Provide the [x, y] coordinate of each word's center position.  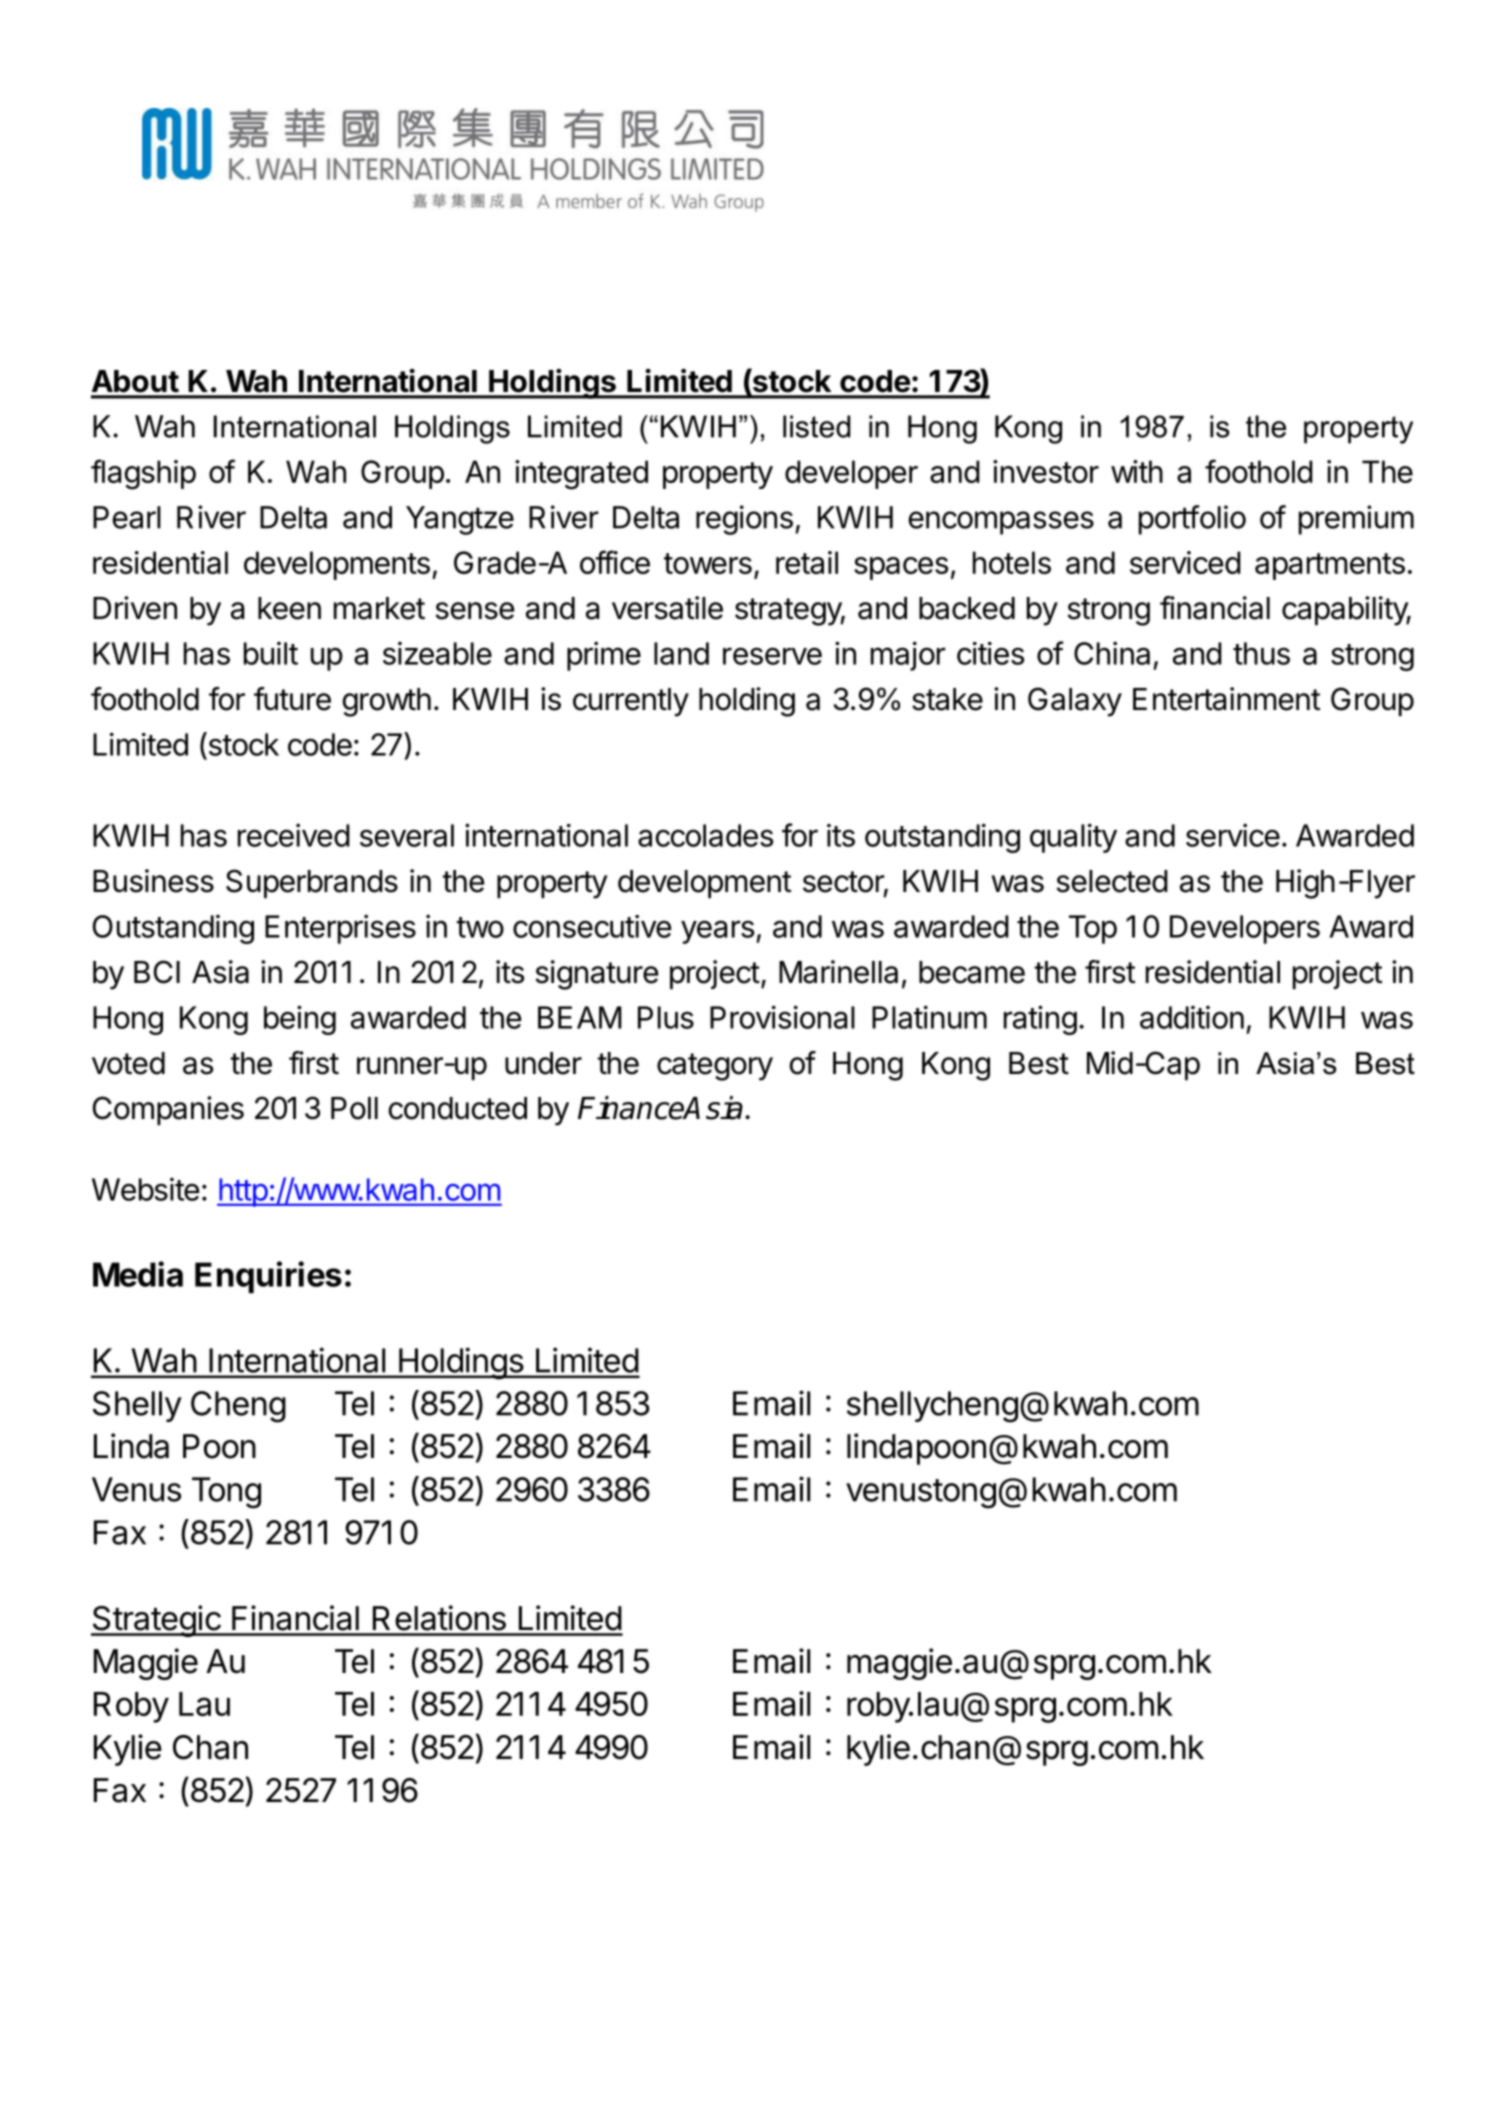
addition [1192, 1017]
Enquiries [268, 1277]
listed [816, 426]
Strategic [156, 1621]
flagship [143, 474]
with [1137, 471]
